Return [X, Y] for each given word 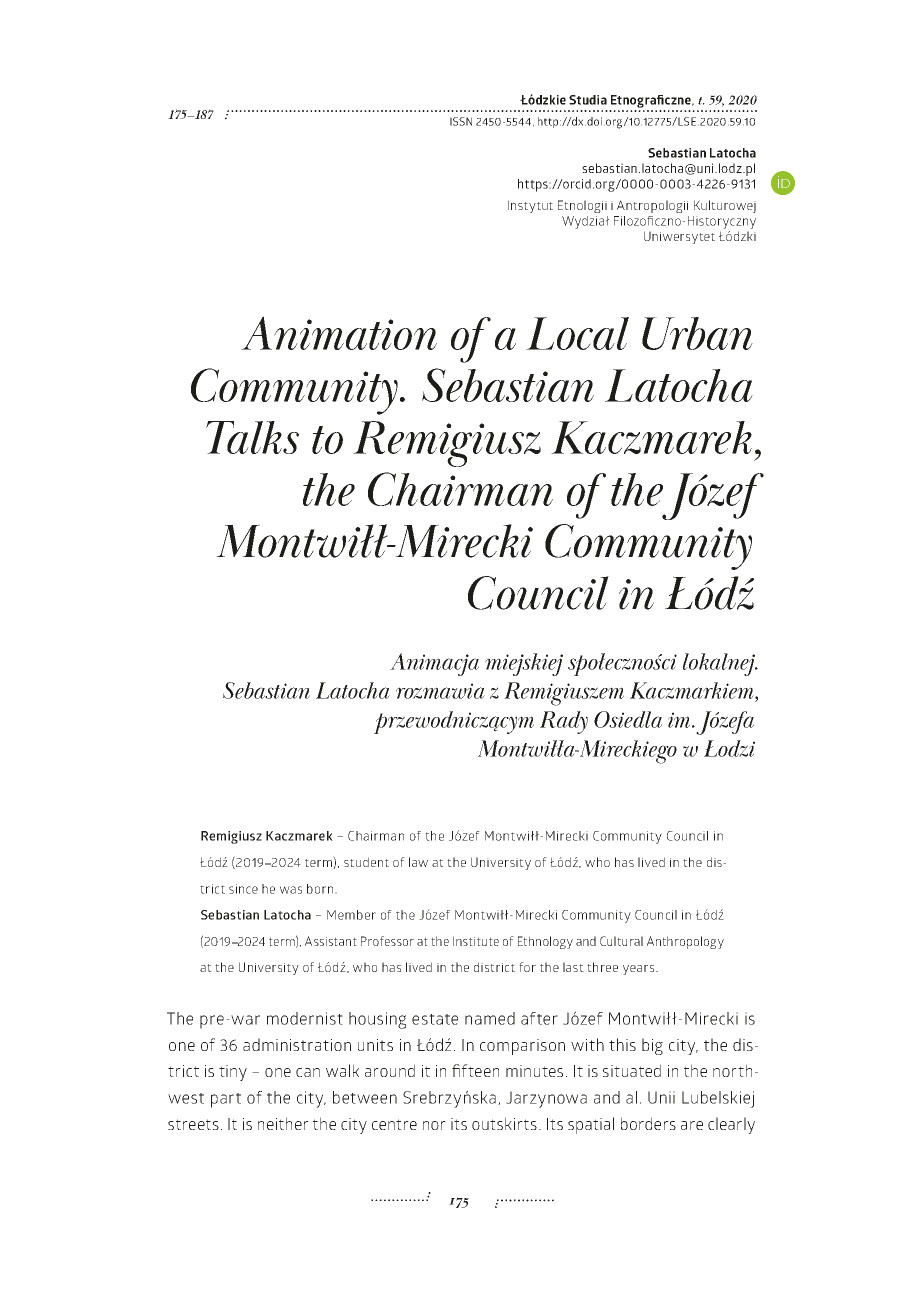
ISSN [461, 121]
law [418, 862]
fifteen [475, 1070]
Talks [252, 437]
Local [577, 333]
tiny [233, 1073]
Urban [697, 333]
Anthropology [685, 942]
